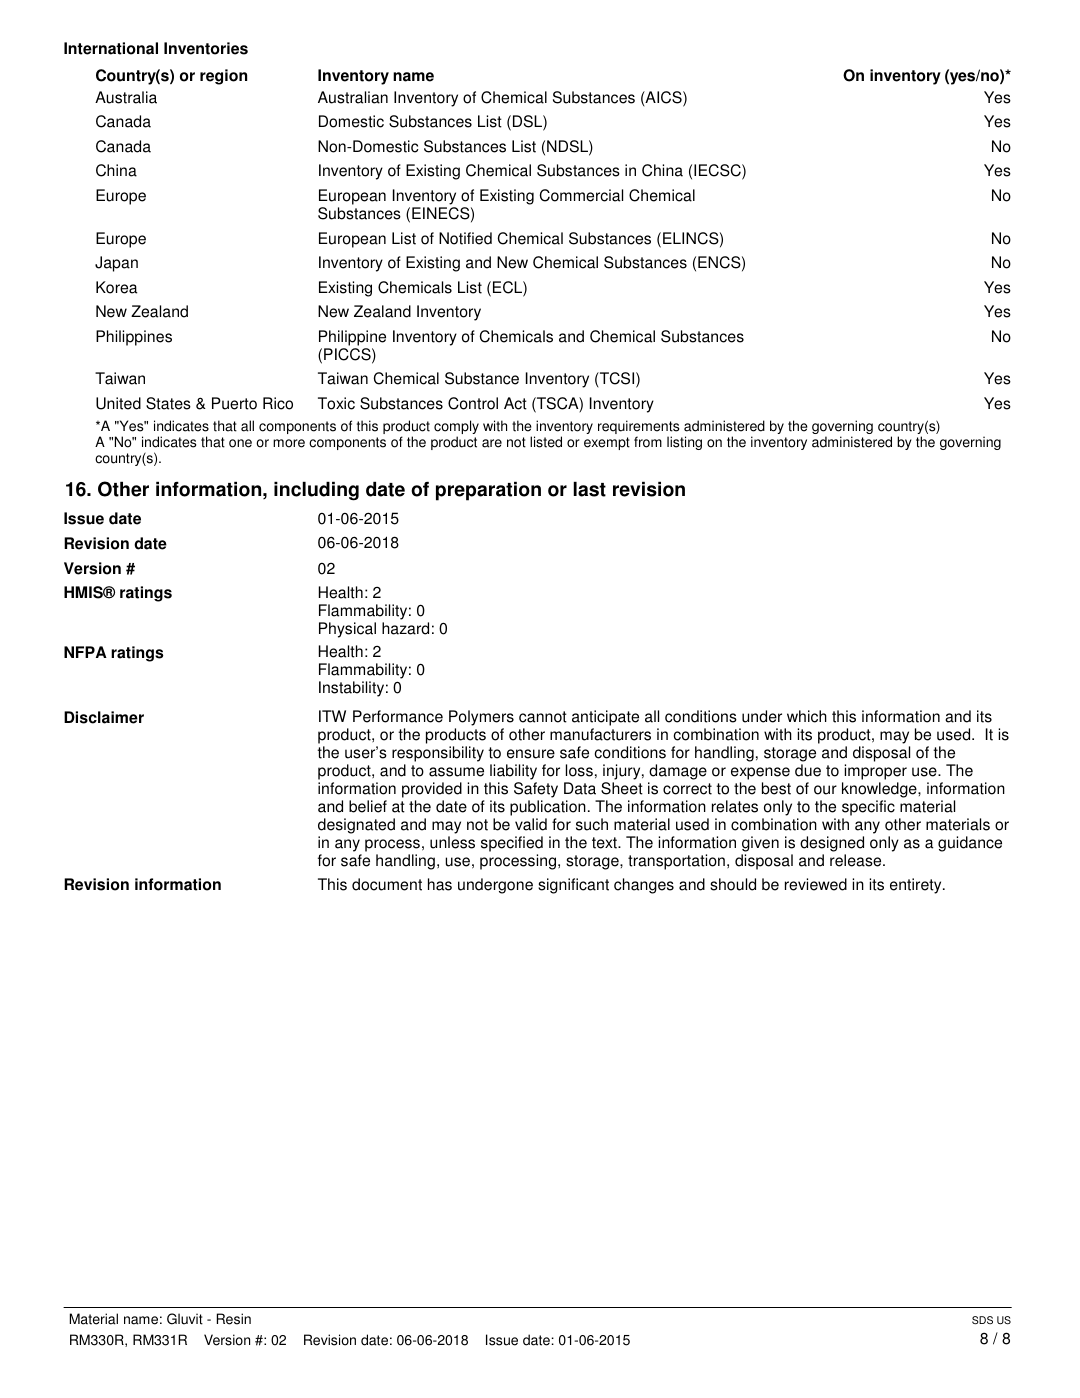 The image size is (1080, 1398). I want to click on which, so click(807, 716).
